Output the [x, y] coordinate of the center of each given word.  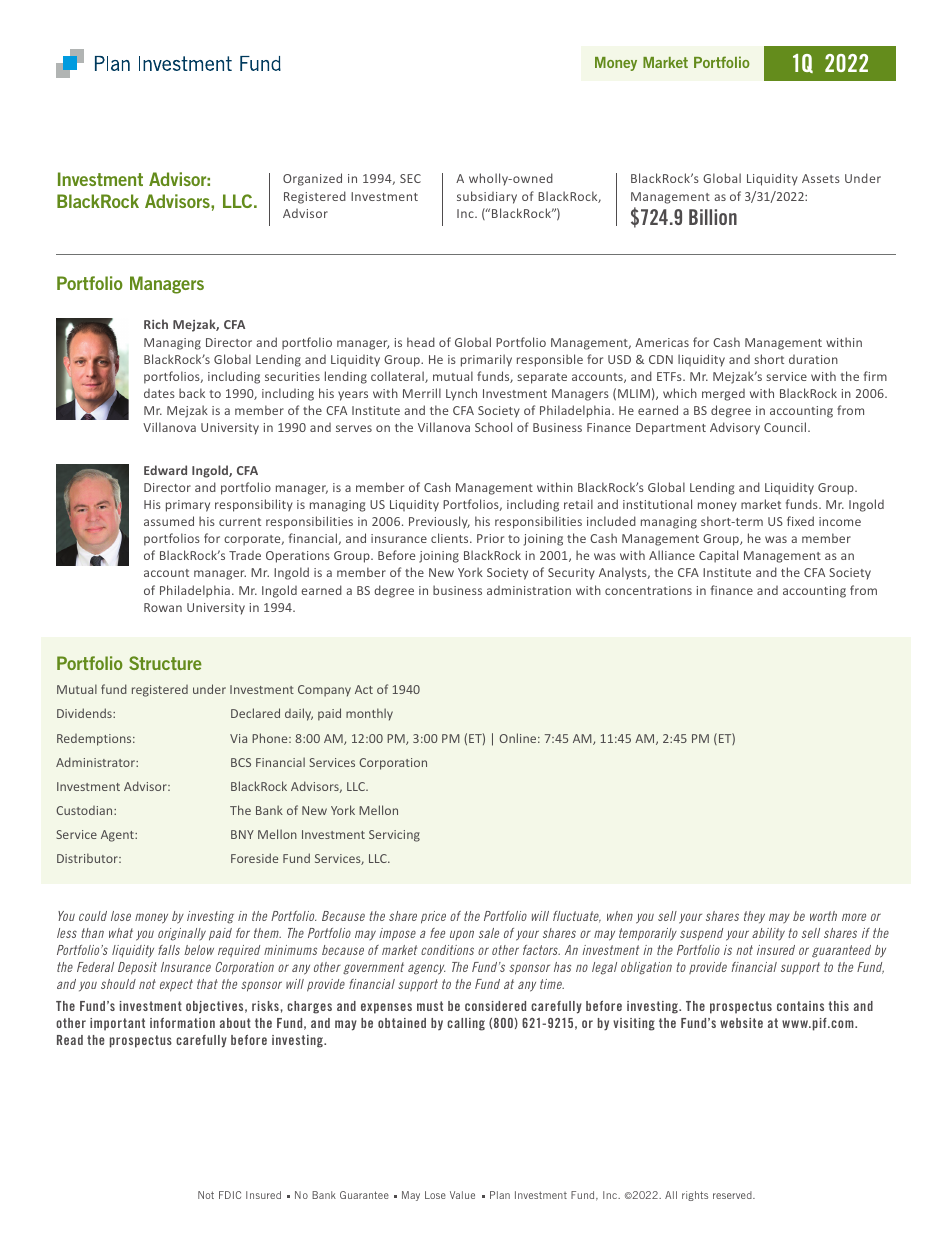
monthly [369, 714]
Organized [312, 179]
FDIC [230, 1195]
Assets [821, 178]
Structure [165, 663]
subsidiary [487, 197]
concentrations [648, 590]
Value [462, 1195]
